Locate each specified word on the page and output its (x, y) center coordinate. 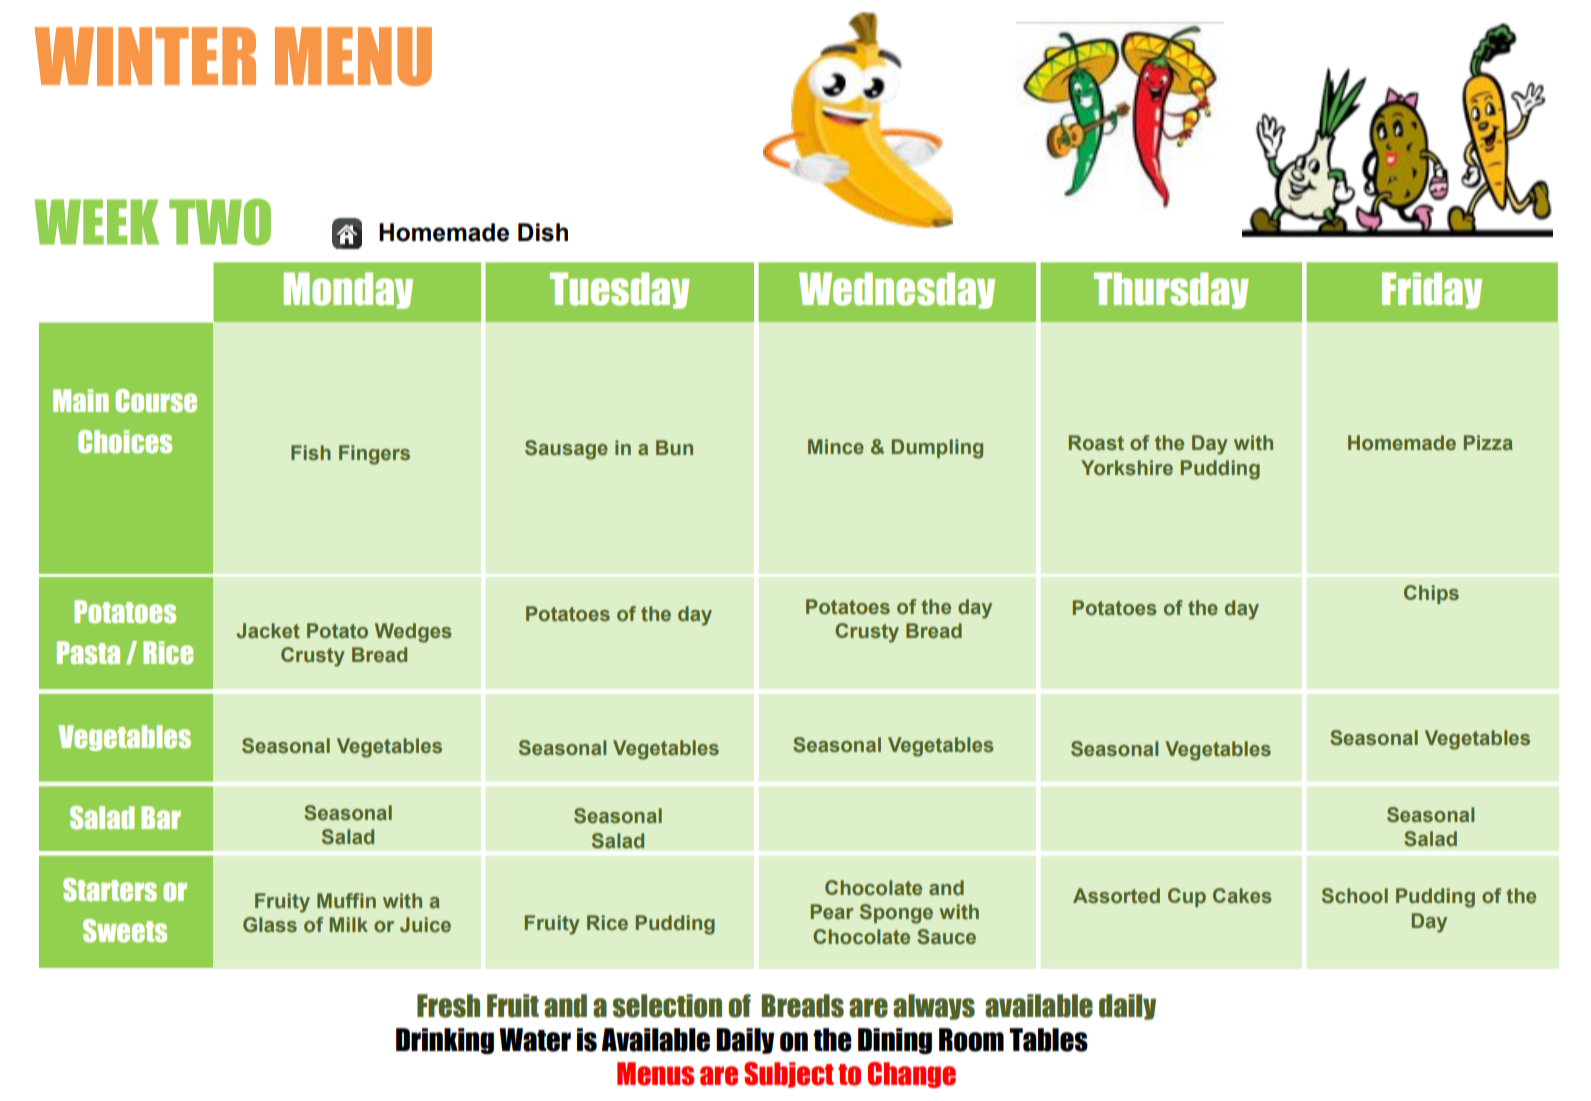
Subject (789, 1075)
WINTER (145, 56)
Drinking (445, 1041)
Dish (543, 232)
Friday (1432, 290)
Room (971, 1040)
